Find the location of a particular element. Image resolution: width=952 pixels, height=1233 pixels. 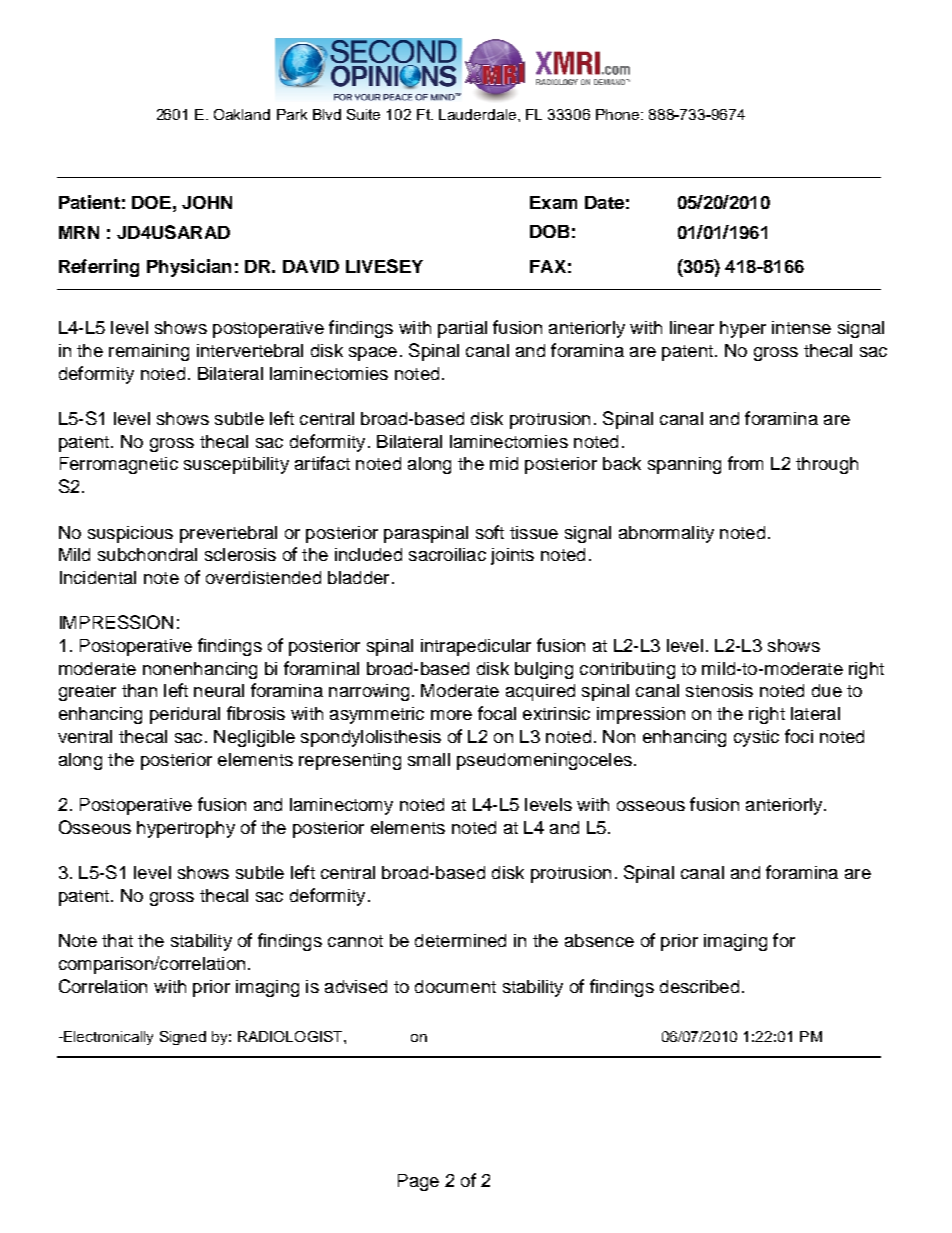

partial is located at coordinates (462, 329).
